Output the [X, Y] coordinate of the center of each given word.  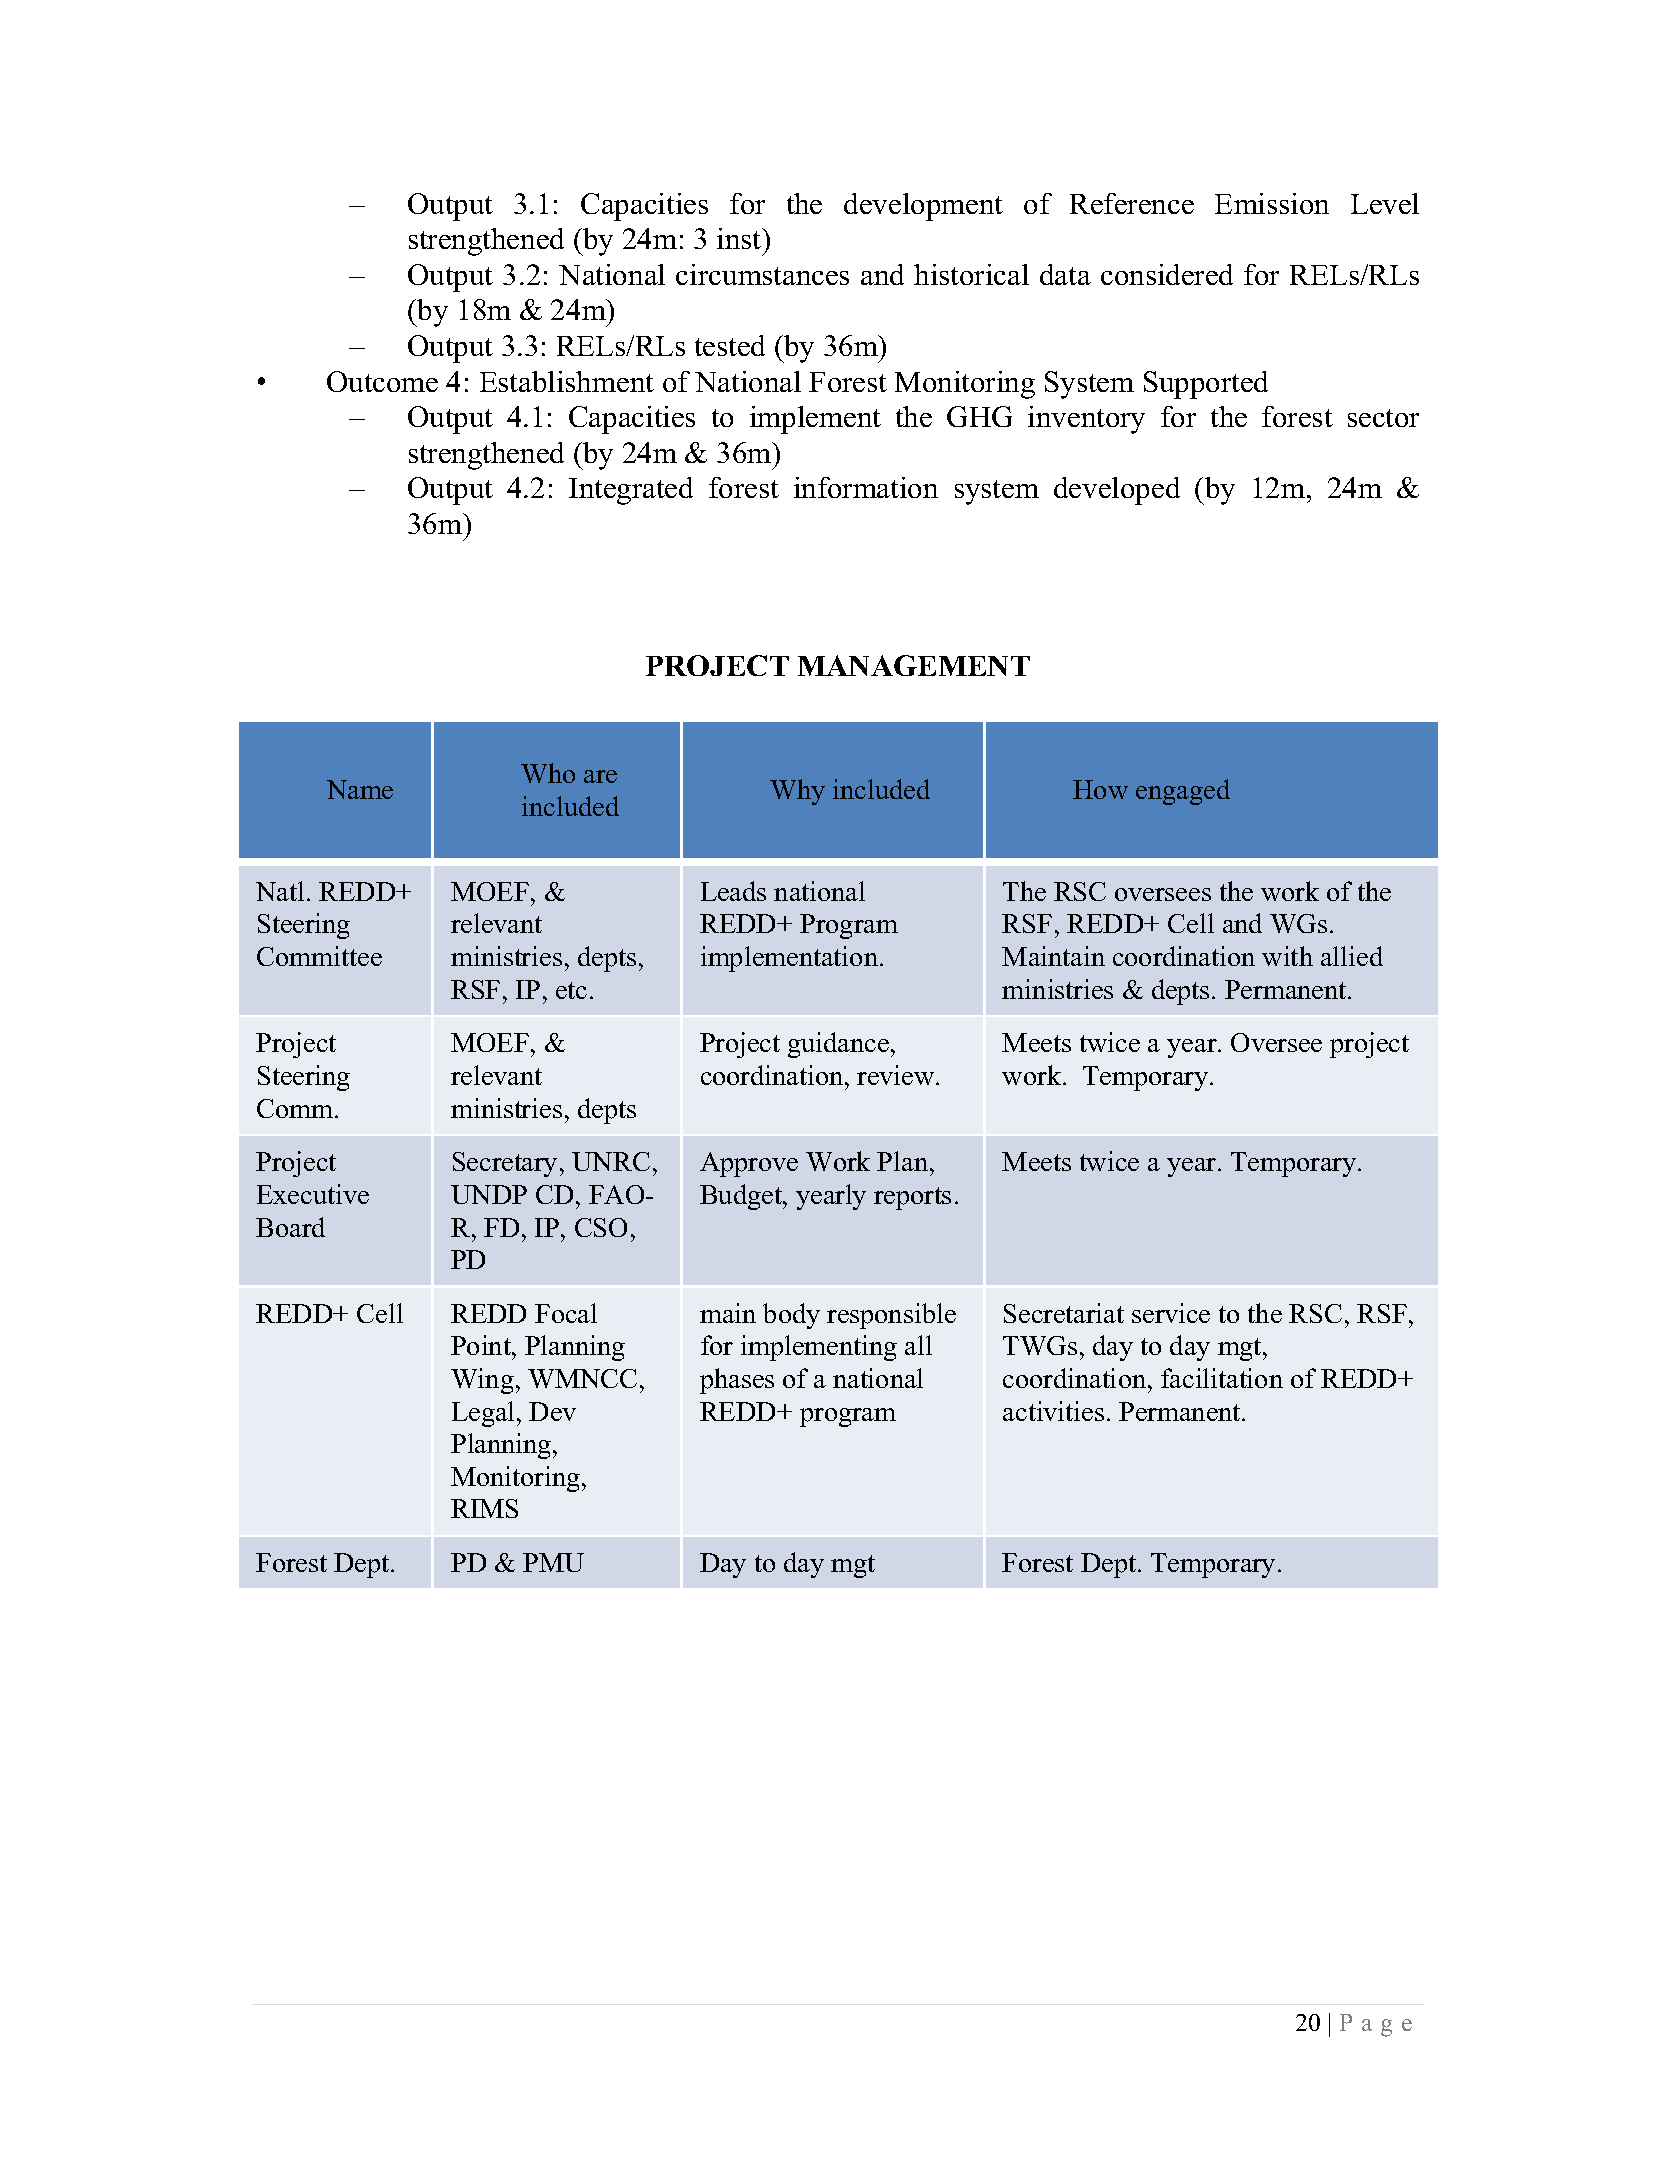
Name [360, 789]
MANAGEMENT [914, 665]
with [1287, 956]
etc [571, 990]
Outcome [382, 381]
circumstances [762, 274]
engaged [1183, 792]
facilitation [1222, 1378]
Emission [1272, 203]
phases [737, 1381]
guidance [838, 1045]
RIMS [484, 1508]
